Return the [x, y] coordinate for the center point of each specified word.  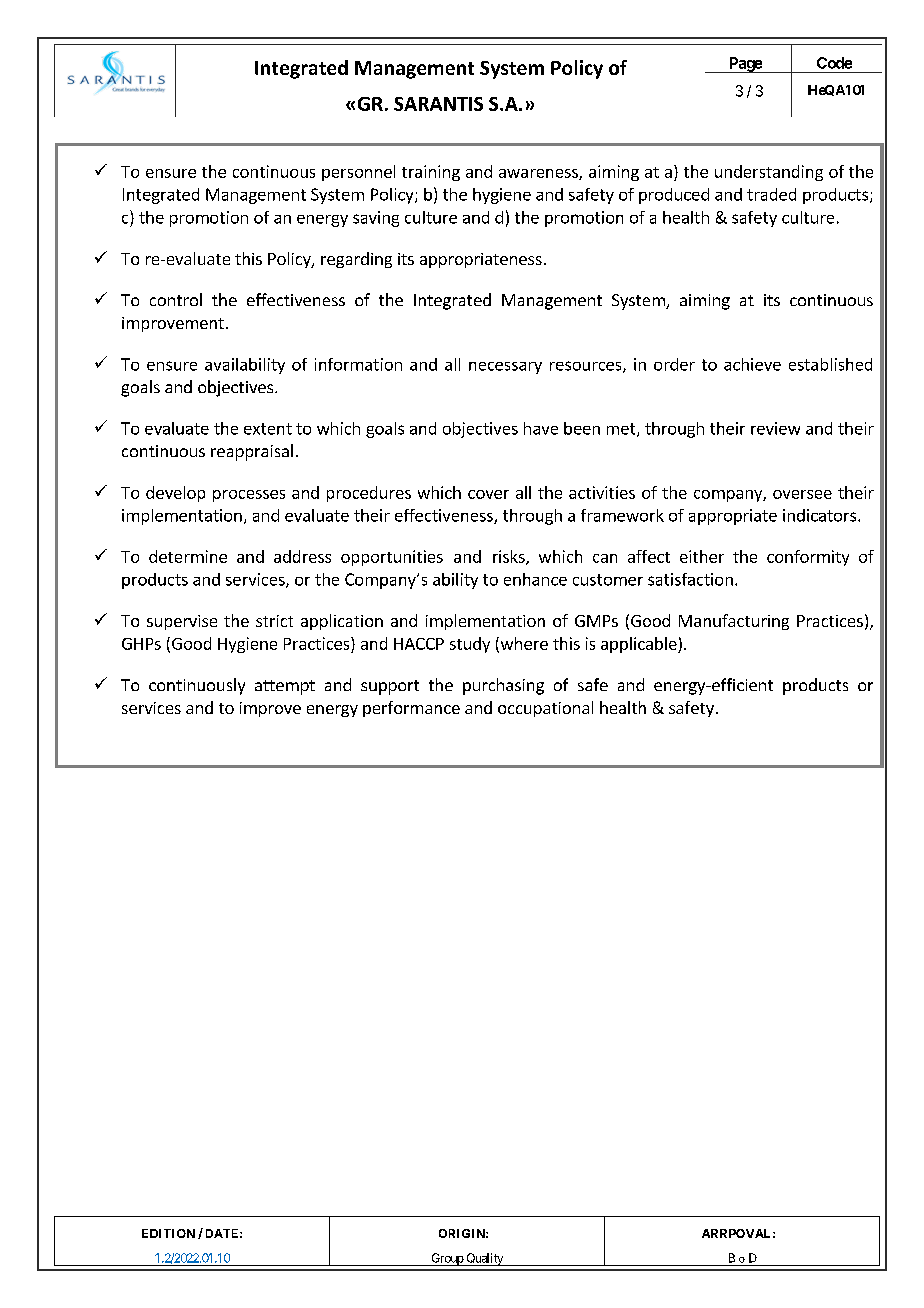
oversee [802, 494]
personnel [358, 173]
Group [447, 1259]
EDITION [168, 1233]
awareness [539, 174]
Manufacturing [734, 622]
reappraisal [252, 452]
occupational [545, 709]
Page [745, 65]
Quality [484, 1259]
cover [488, 494]
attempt [285, 687]
